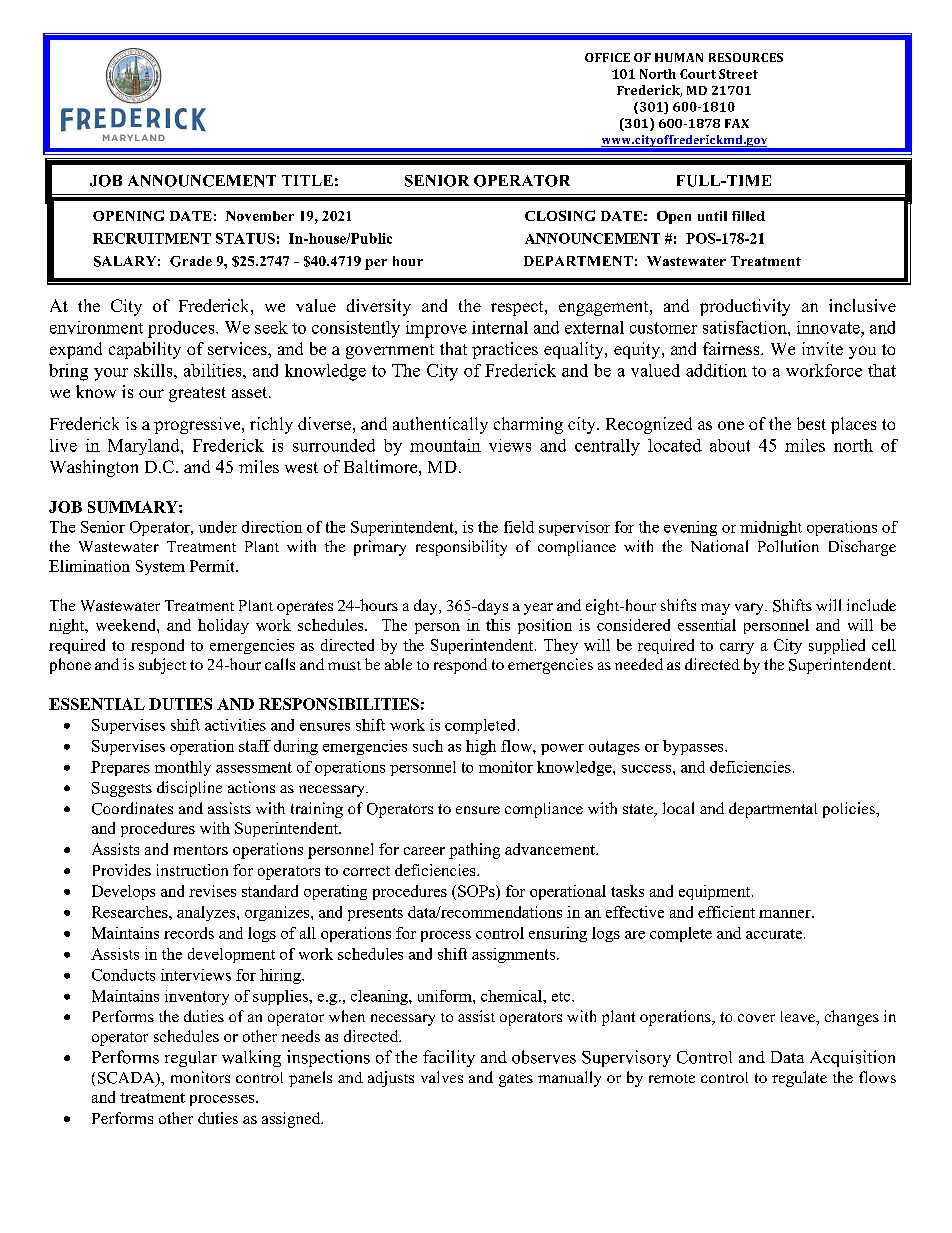 The width and height of the screenshot is (952, 1233). Describe the element at coordinates (799, 1079) in the screenshot. I see `regulate` at that location.
